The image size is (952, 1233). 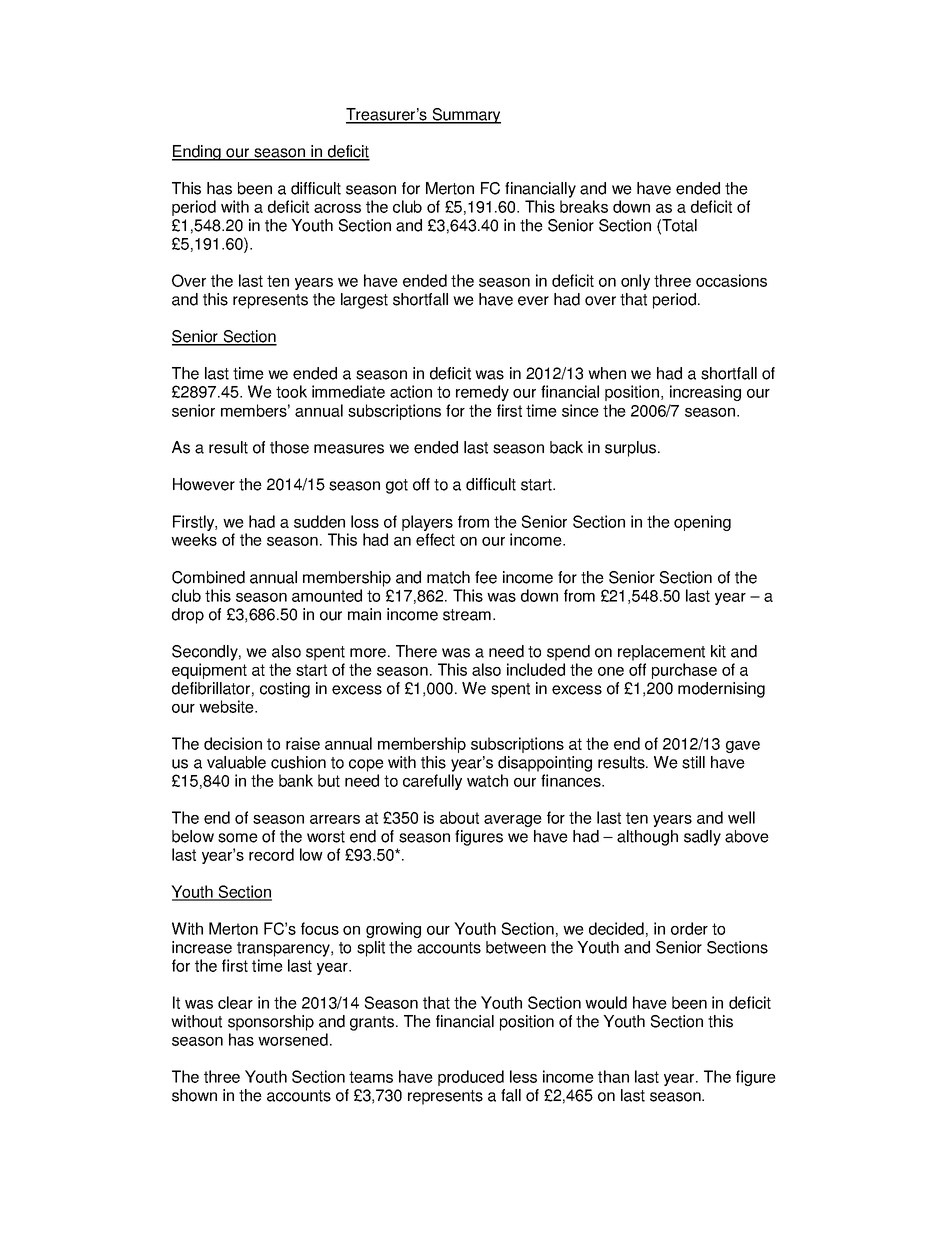 What do you see at coordinates (693, 762) in the document?
I see `still` at bounding box center [693, 762].
